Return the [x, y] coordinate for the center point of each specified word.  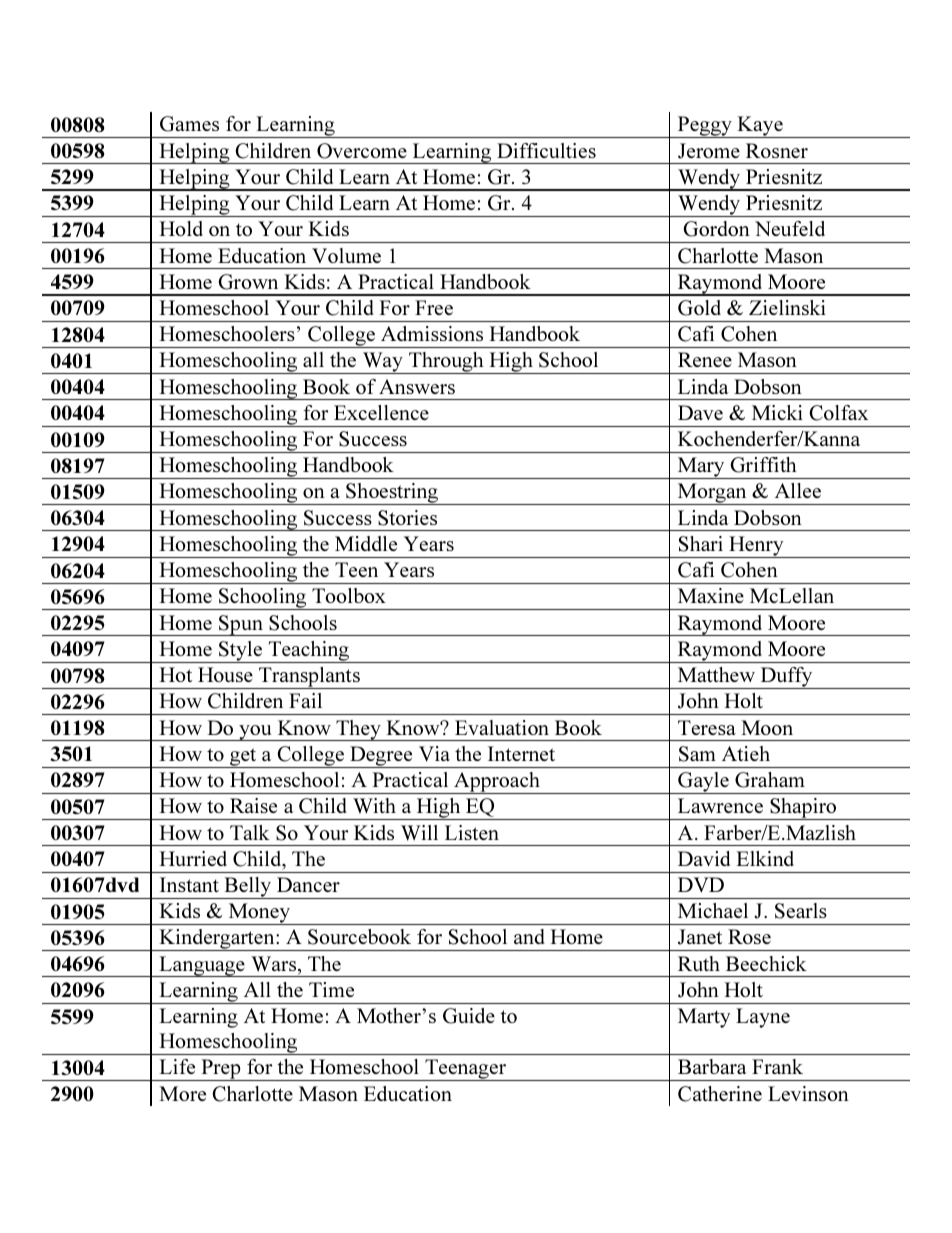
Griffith [764, 465]
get [243, 758]
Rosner [777, 150]
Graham [770, 780]
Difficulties [546, 150]
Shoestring [392, 494]
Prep [221, 1070]
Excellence [381, 412]
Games [189, 124]
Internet [521, 753]
